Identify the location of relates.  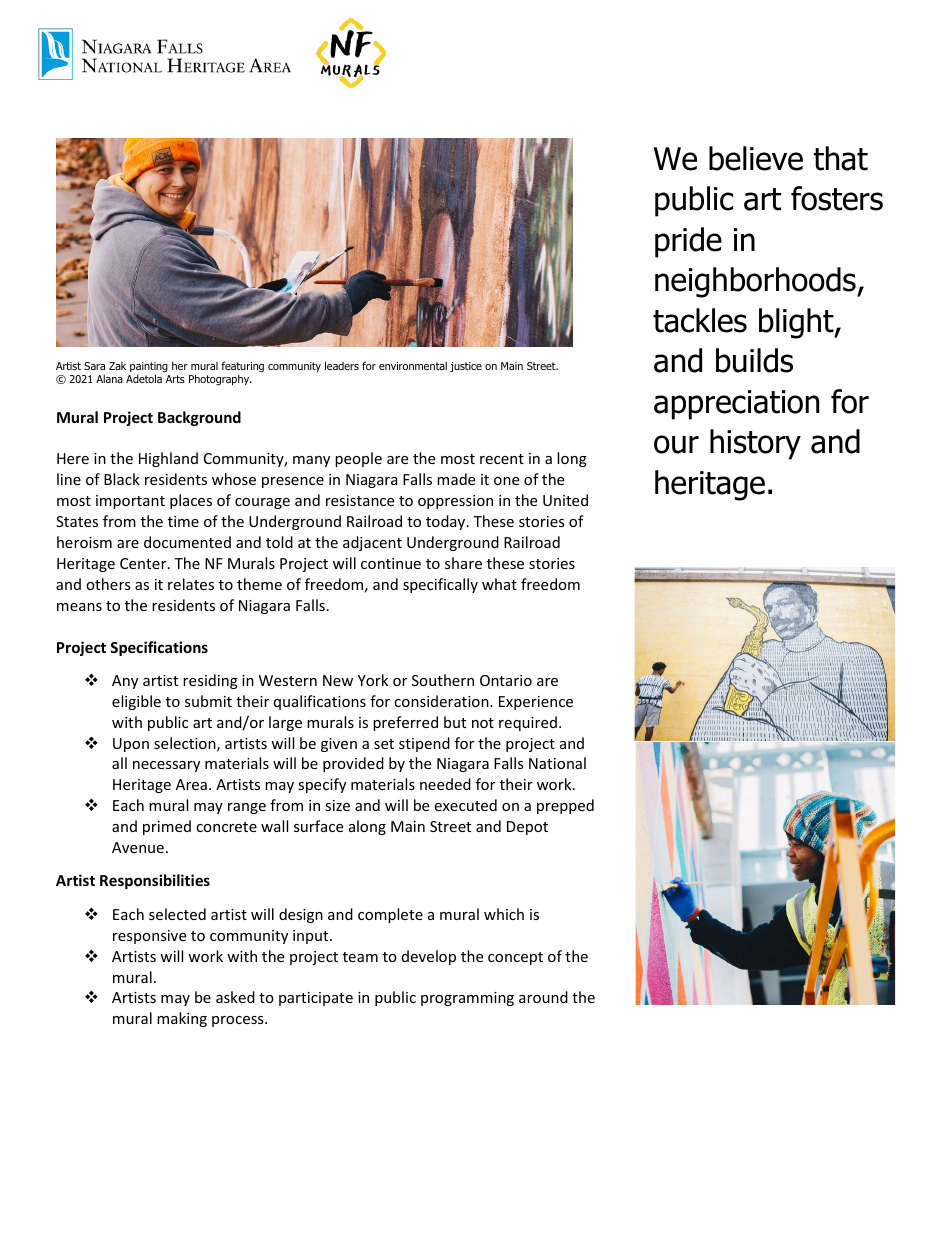
(191, 584).
